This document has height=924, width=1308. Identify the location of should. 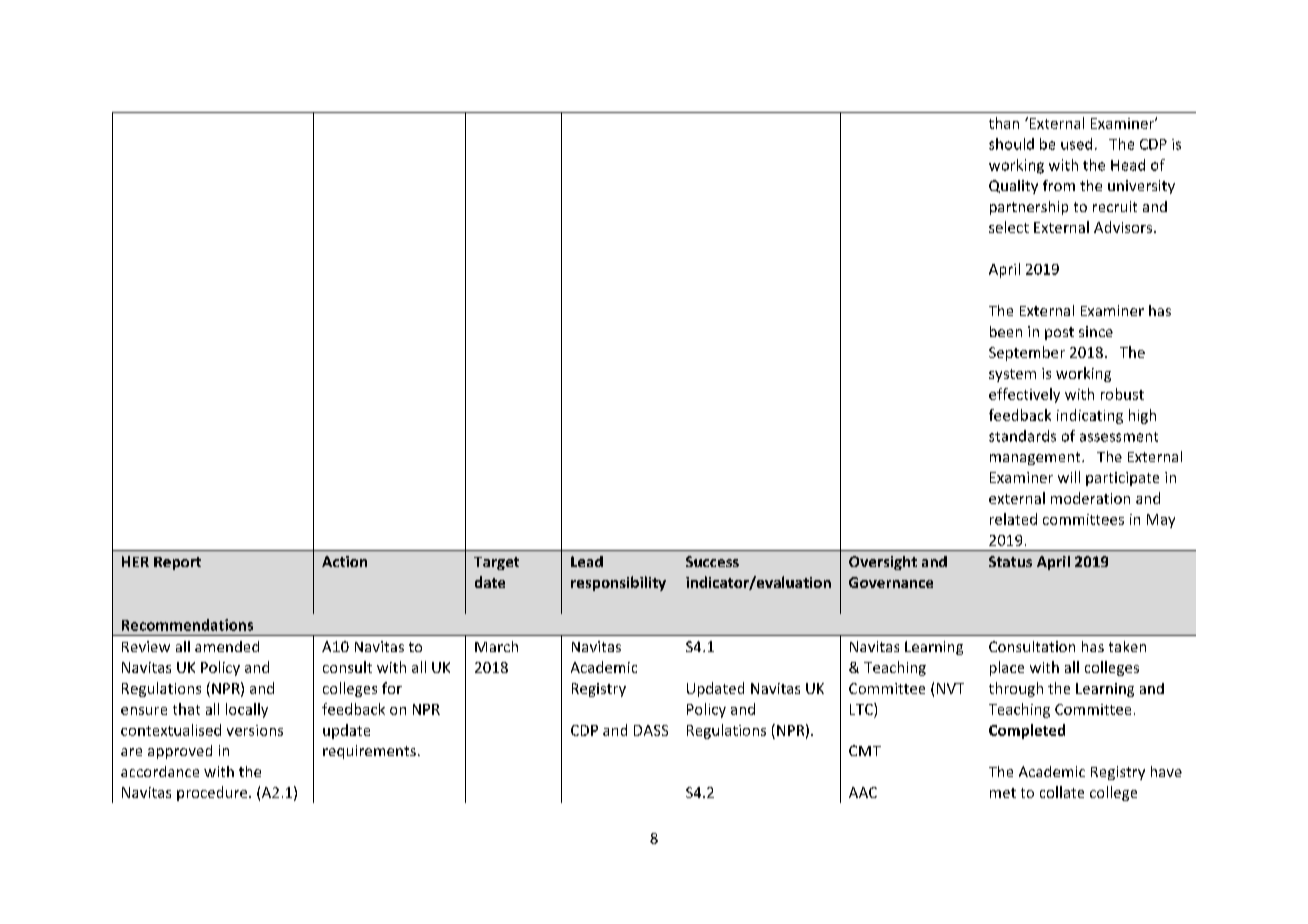
(1011, 144).
